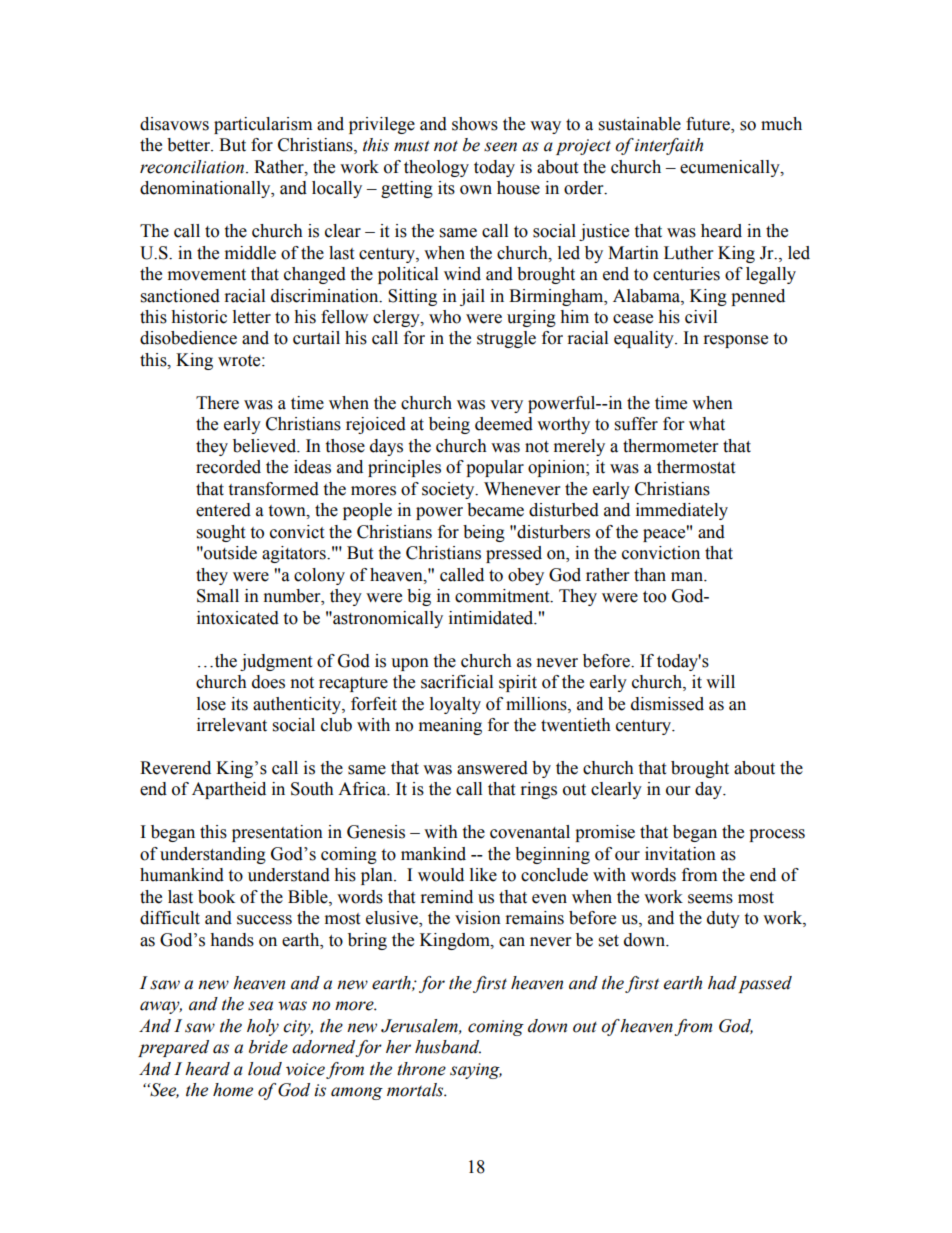  Describe the element at coordinates (265, 1069) in the image. I see `loud` at that location.
